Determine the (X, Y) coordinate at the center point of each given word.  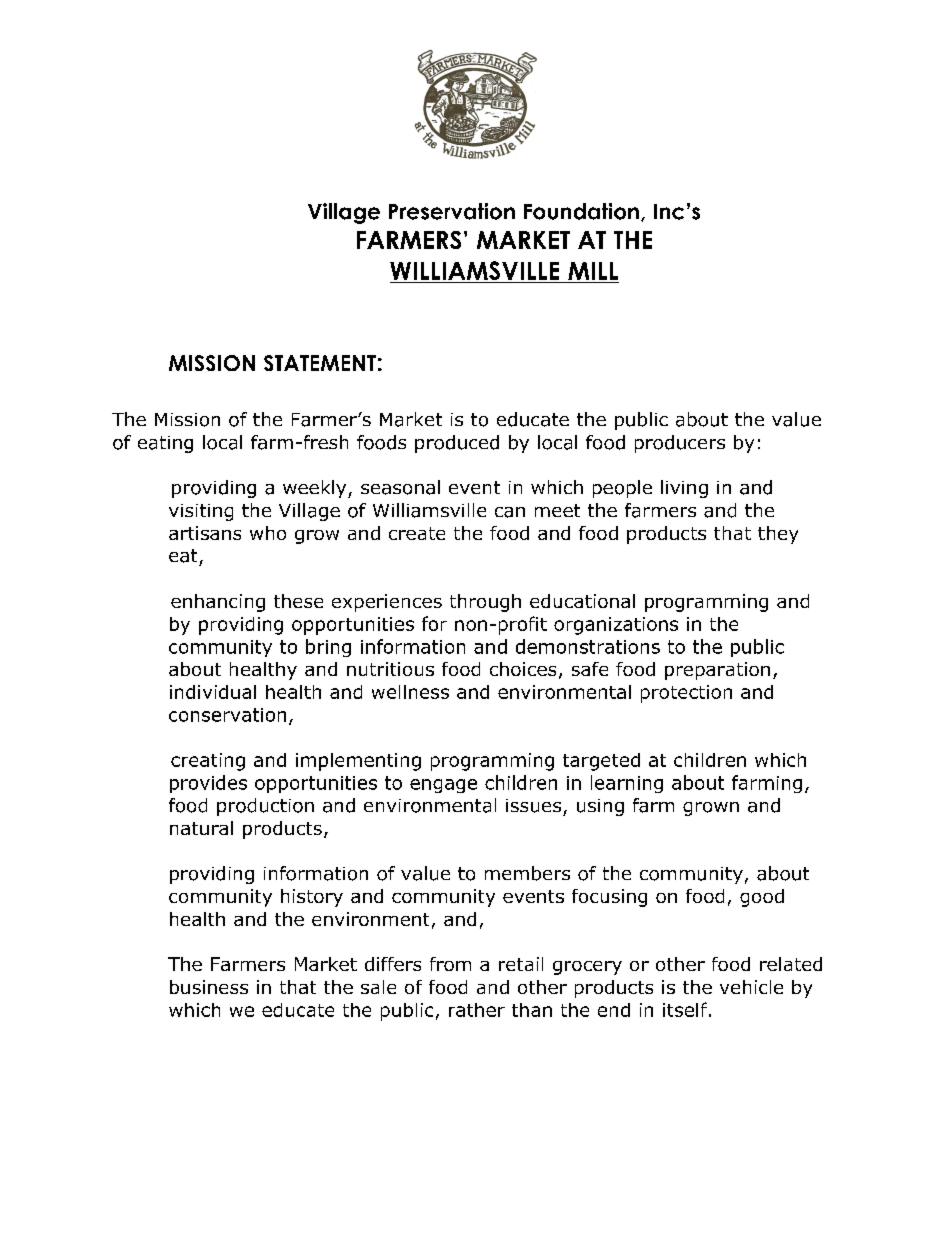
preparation (717, 671)
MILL (593, 271)
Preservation (452, 211)
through (485, 603)
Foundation (581, 211)
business (209, 987)
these (298, 601)
